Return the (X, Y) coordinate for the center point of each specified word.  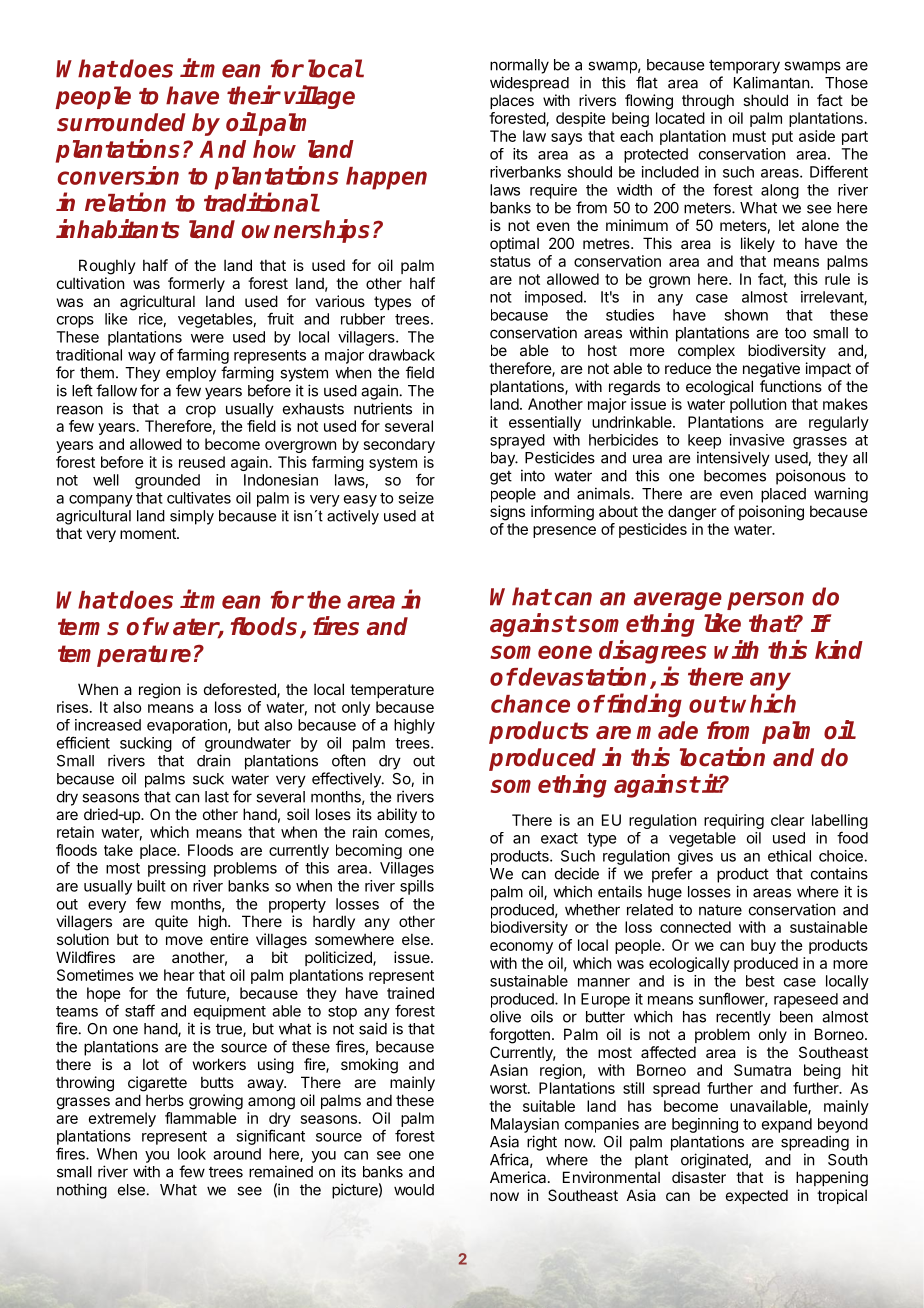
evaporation (188, 726)
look (192, 1154)
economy (521, 948)
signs (507, 513)
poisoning (771, 513)
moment (149, 533)
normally (519, 66)
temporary (744, 66)
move (184, 940)
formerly (196, 284)
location (722, 757)
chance (530, 704)
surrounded (121, 122)
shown (746, 315)
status (510, 261)
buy (763, 946)
